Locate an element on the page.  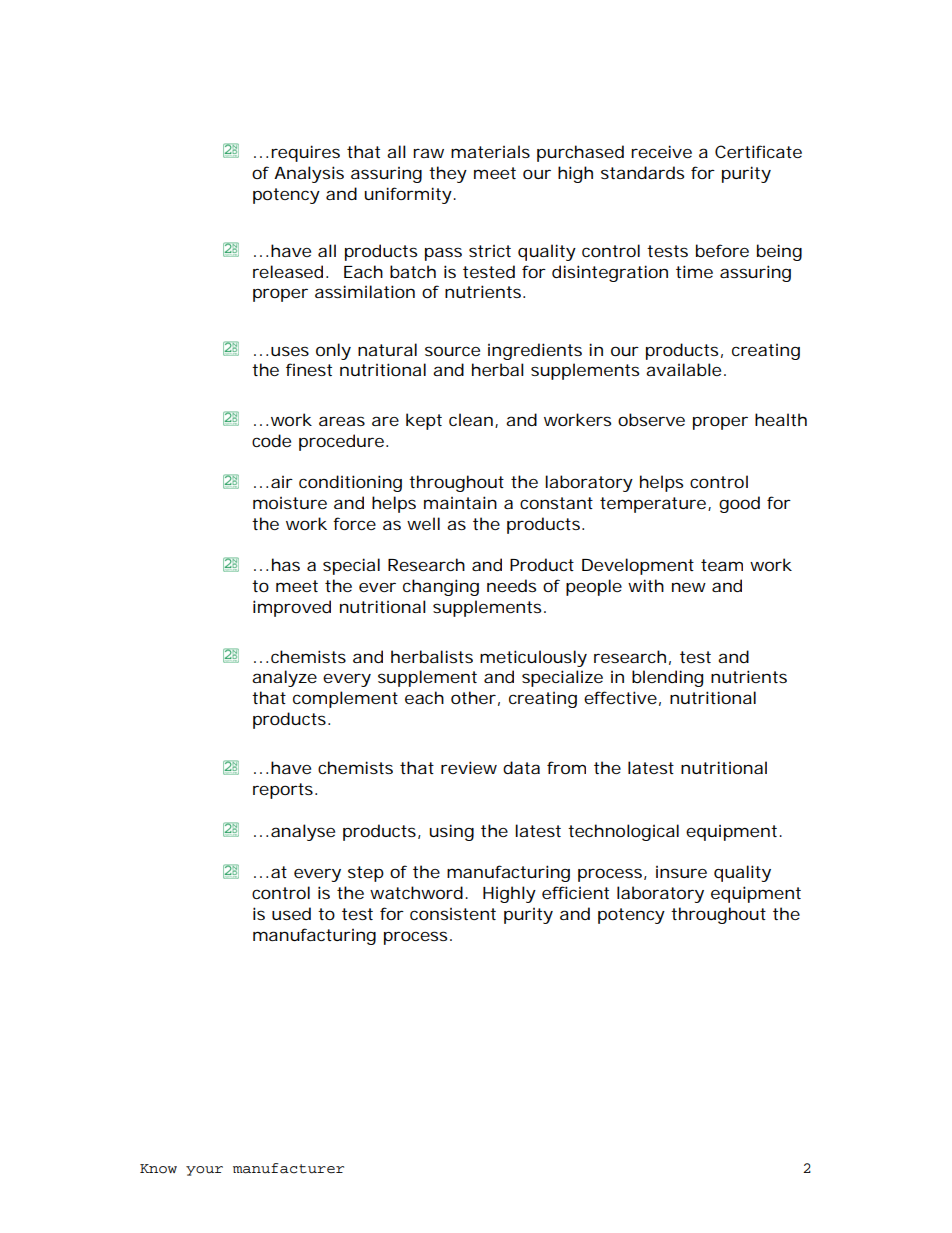
analyze is located at coordinates (284, 678).
